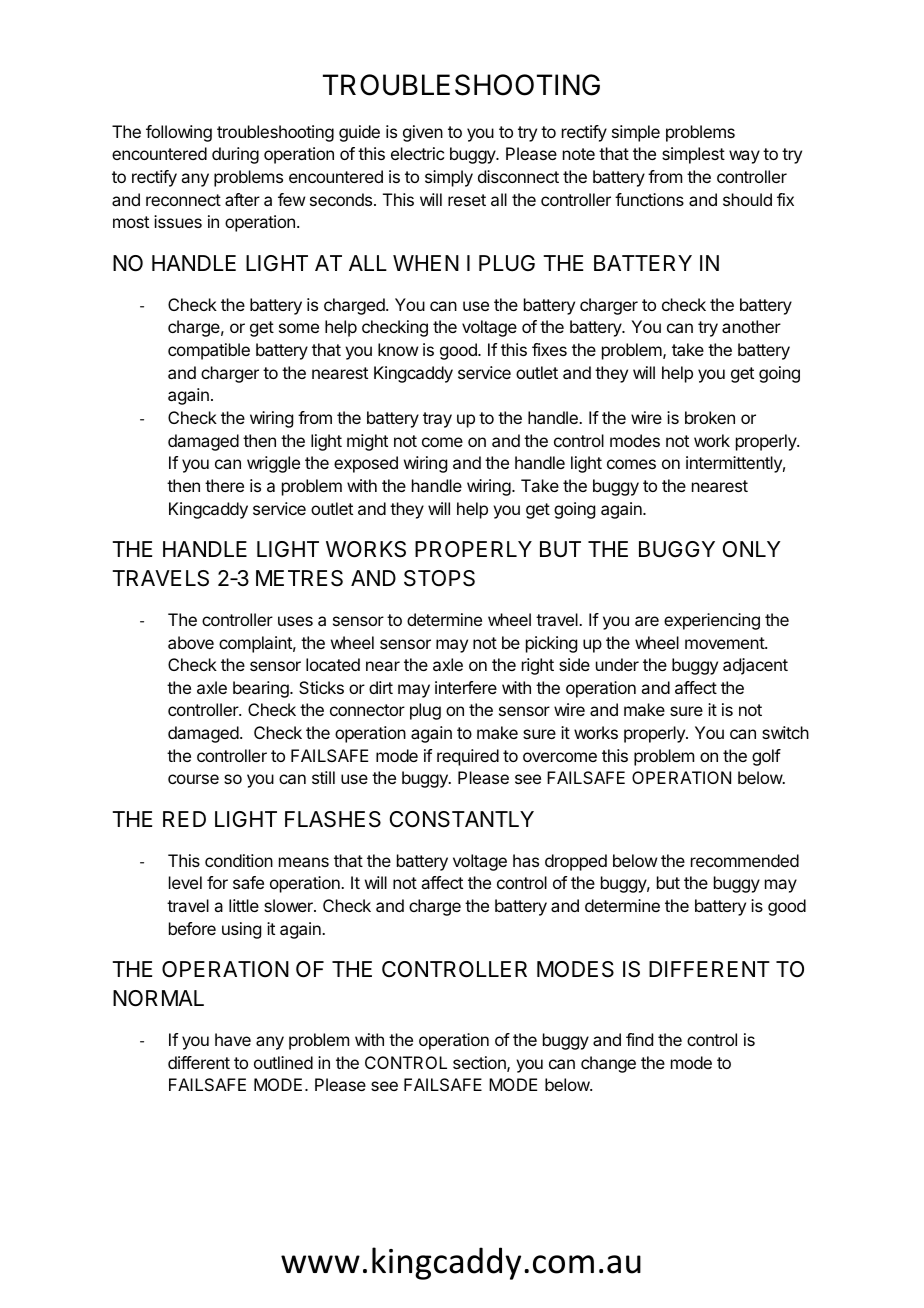 This screenshot has width=924, height=1308. I want to click on way, so click(744, 157).
